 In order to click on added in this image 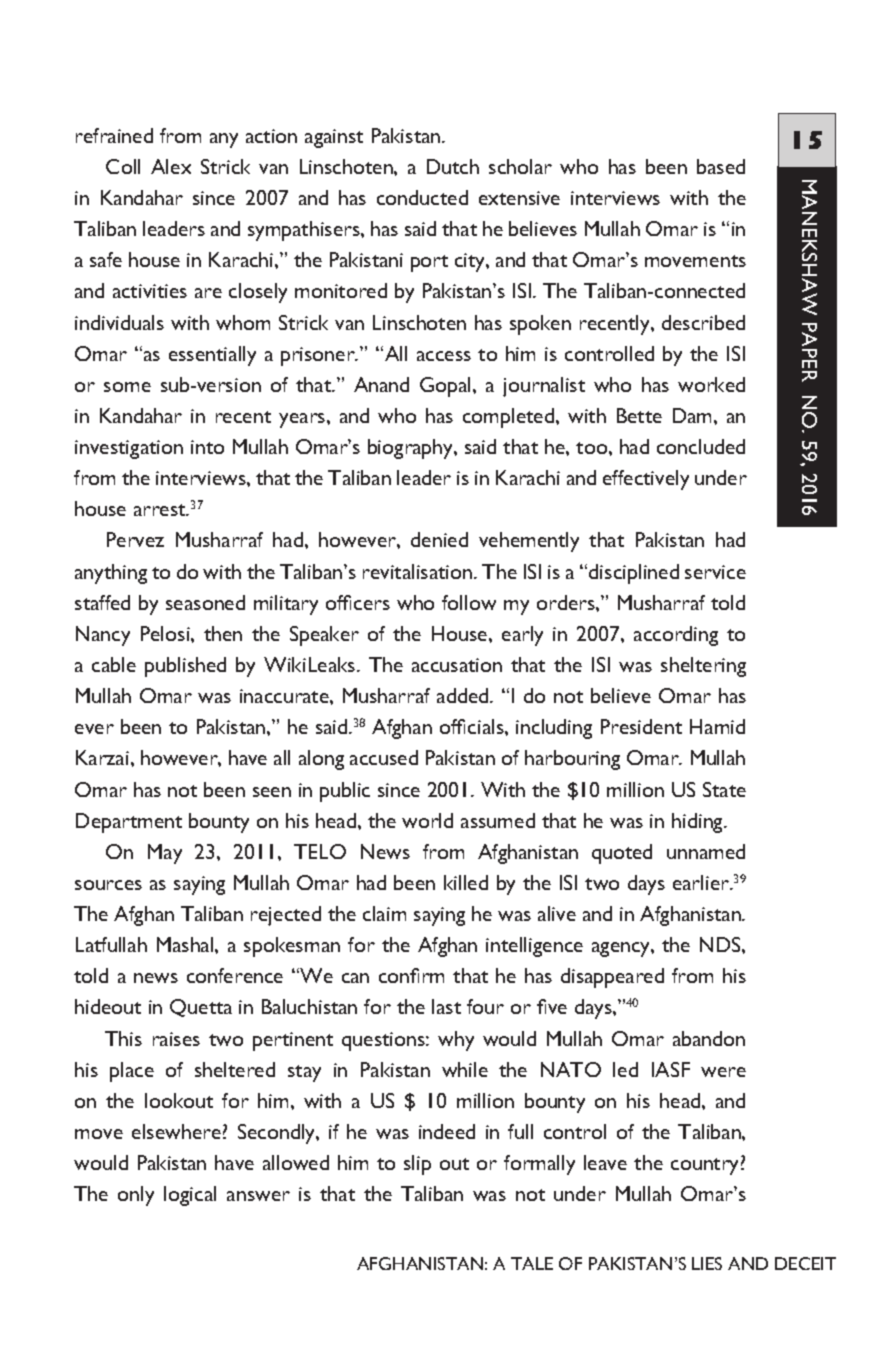, I will do `click(464, 695)`.
